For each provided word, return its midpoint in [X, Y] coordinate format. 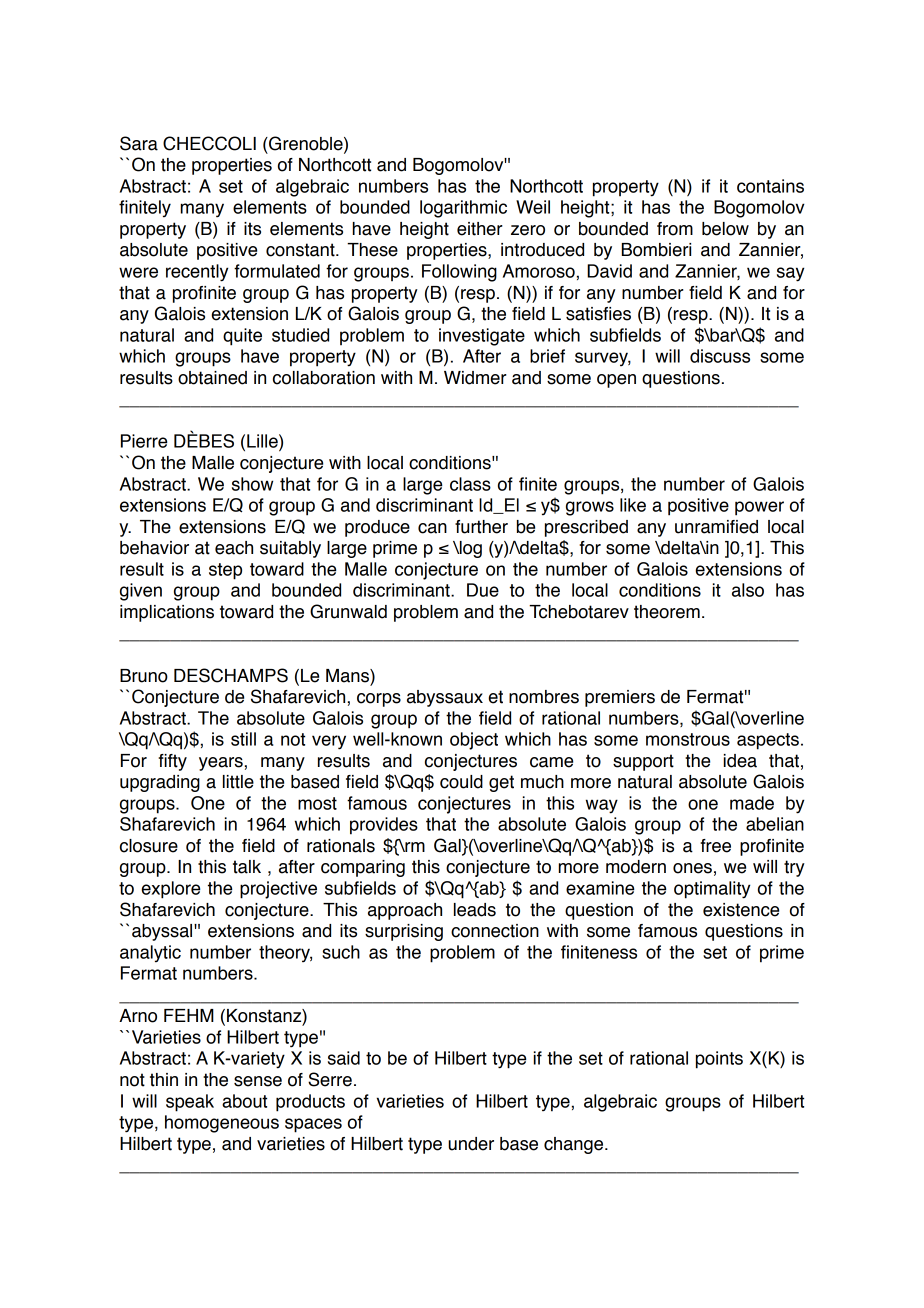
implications [167, 613]
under [471, 1144]
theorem [667, 612]
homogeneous [222, 1124]
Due [483, 590]
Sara [139, 143]
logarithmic [463, 209]
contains [770, 186]
